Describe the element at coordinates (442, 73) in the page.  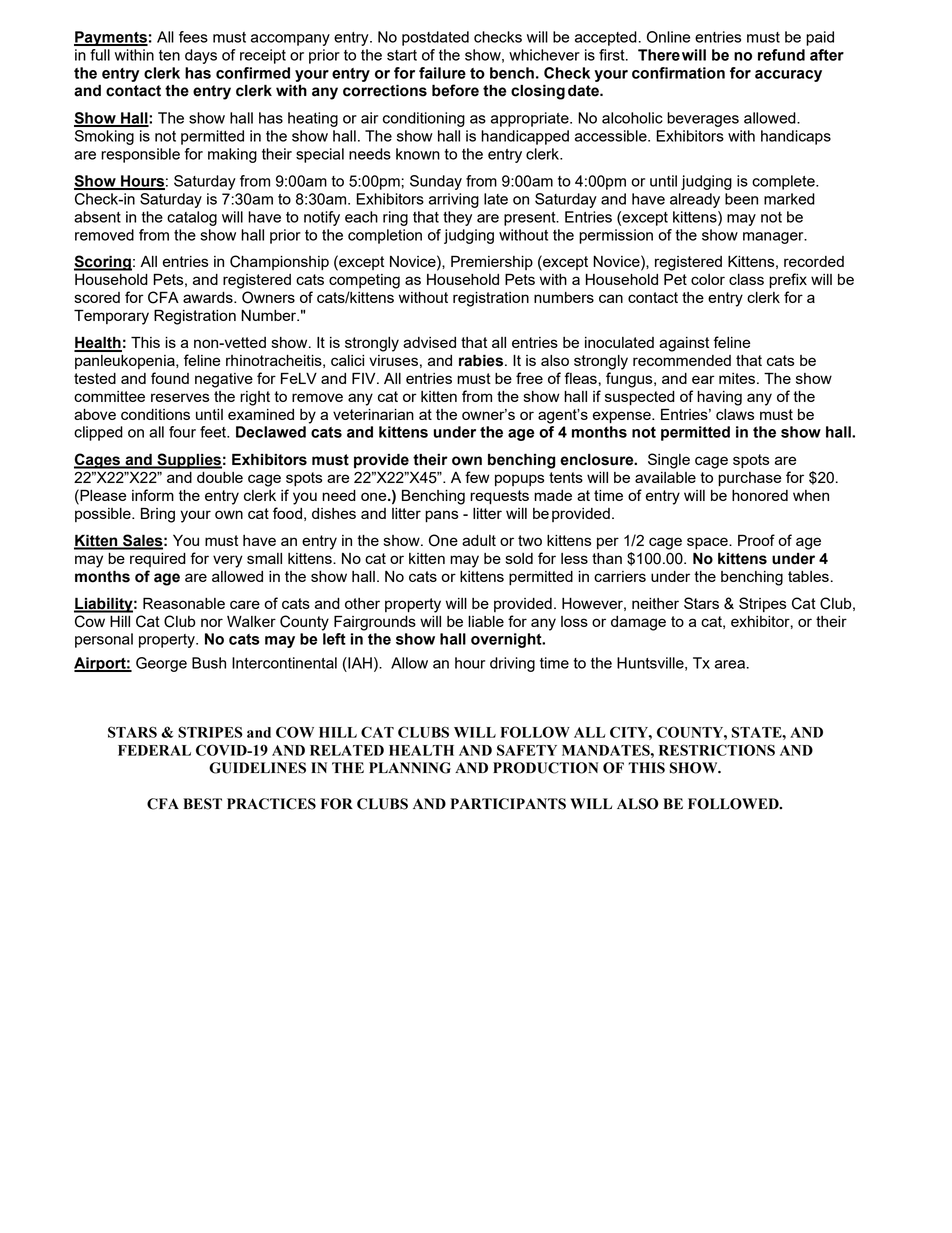
I see `failure` at that location.
